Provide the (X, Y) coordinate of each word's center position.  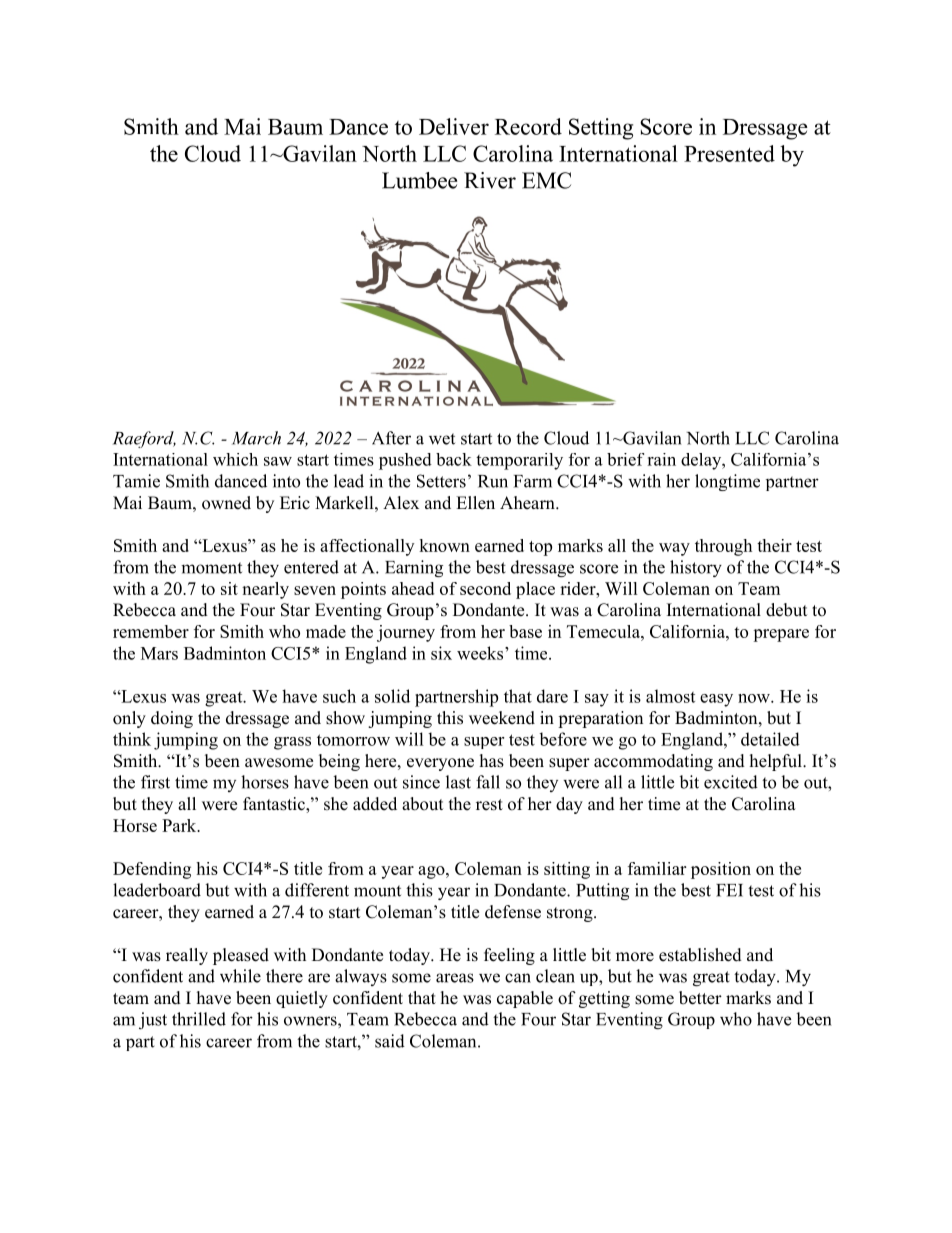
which (235, 459)
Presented (729, 153)
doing (172, 719)
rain (661, 459)
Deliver (454, 126)
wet (442, 439)
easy (716, 700)
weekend (502, 718)
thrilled (199, 1019)
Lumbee (419, 180)
